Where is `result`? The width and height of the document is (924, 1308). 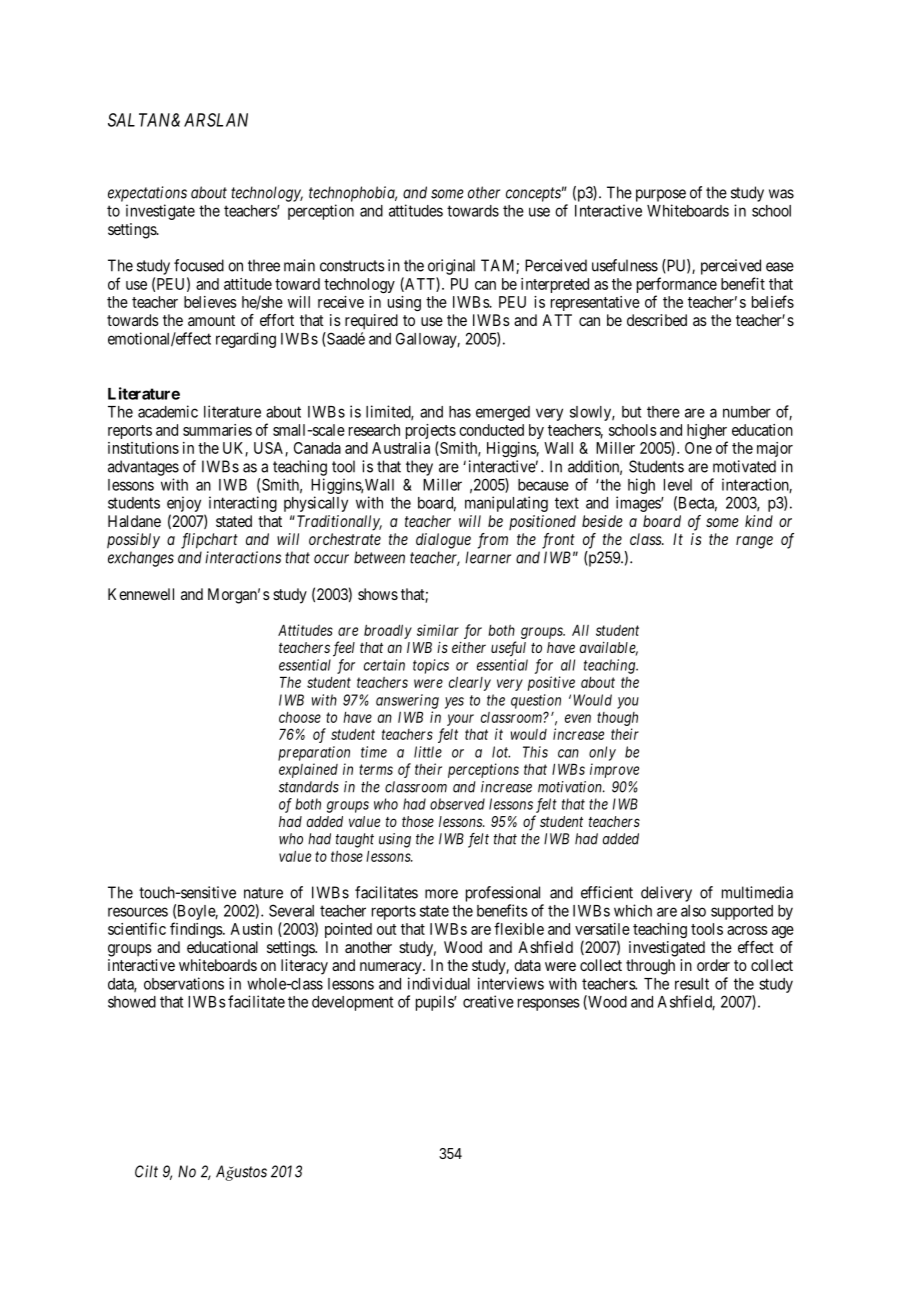 result is located at coordinates (692, 984).
